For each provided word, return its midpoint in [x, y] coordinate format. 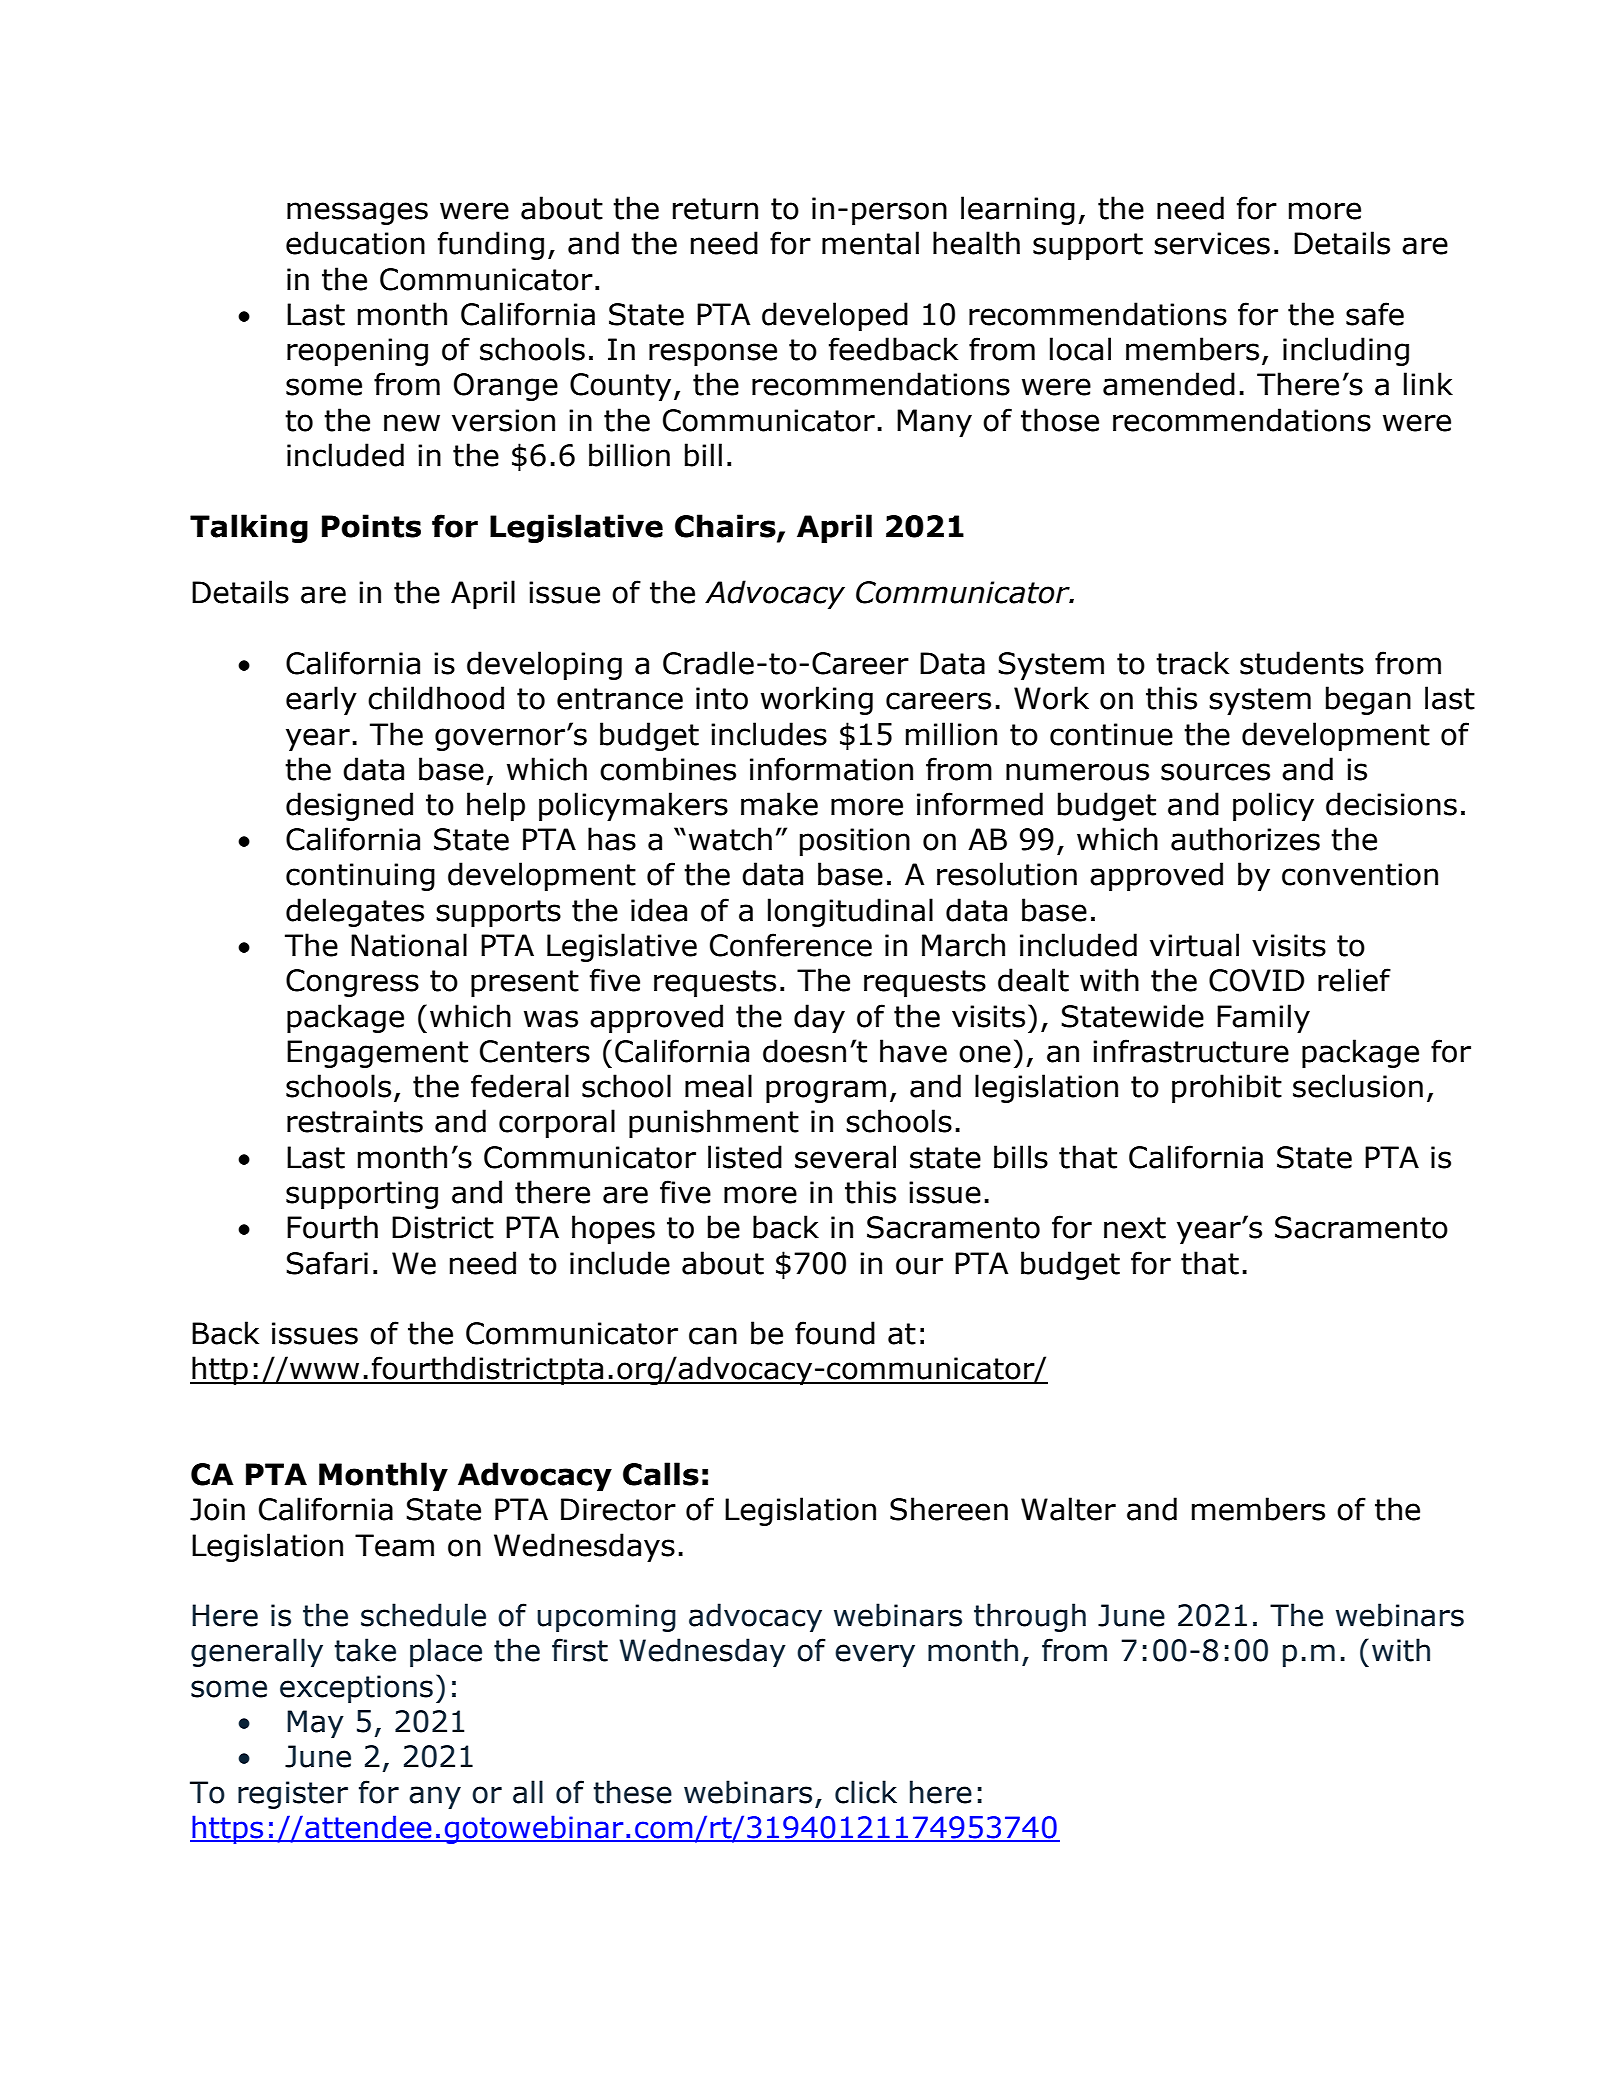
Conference [791, 945]
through [1030, 1617]
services [1212, 243]
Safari [327, 1263]
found [835, 1333]
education [355, 243]
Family [1263, 1018]
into [722, 698]
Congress [352, 983]
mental [870, 243]
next [1135, 1228]
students [1302, 663]
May [315, 1724]
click [866, 1792]
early [321, 700]
